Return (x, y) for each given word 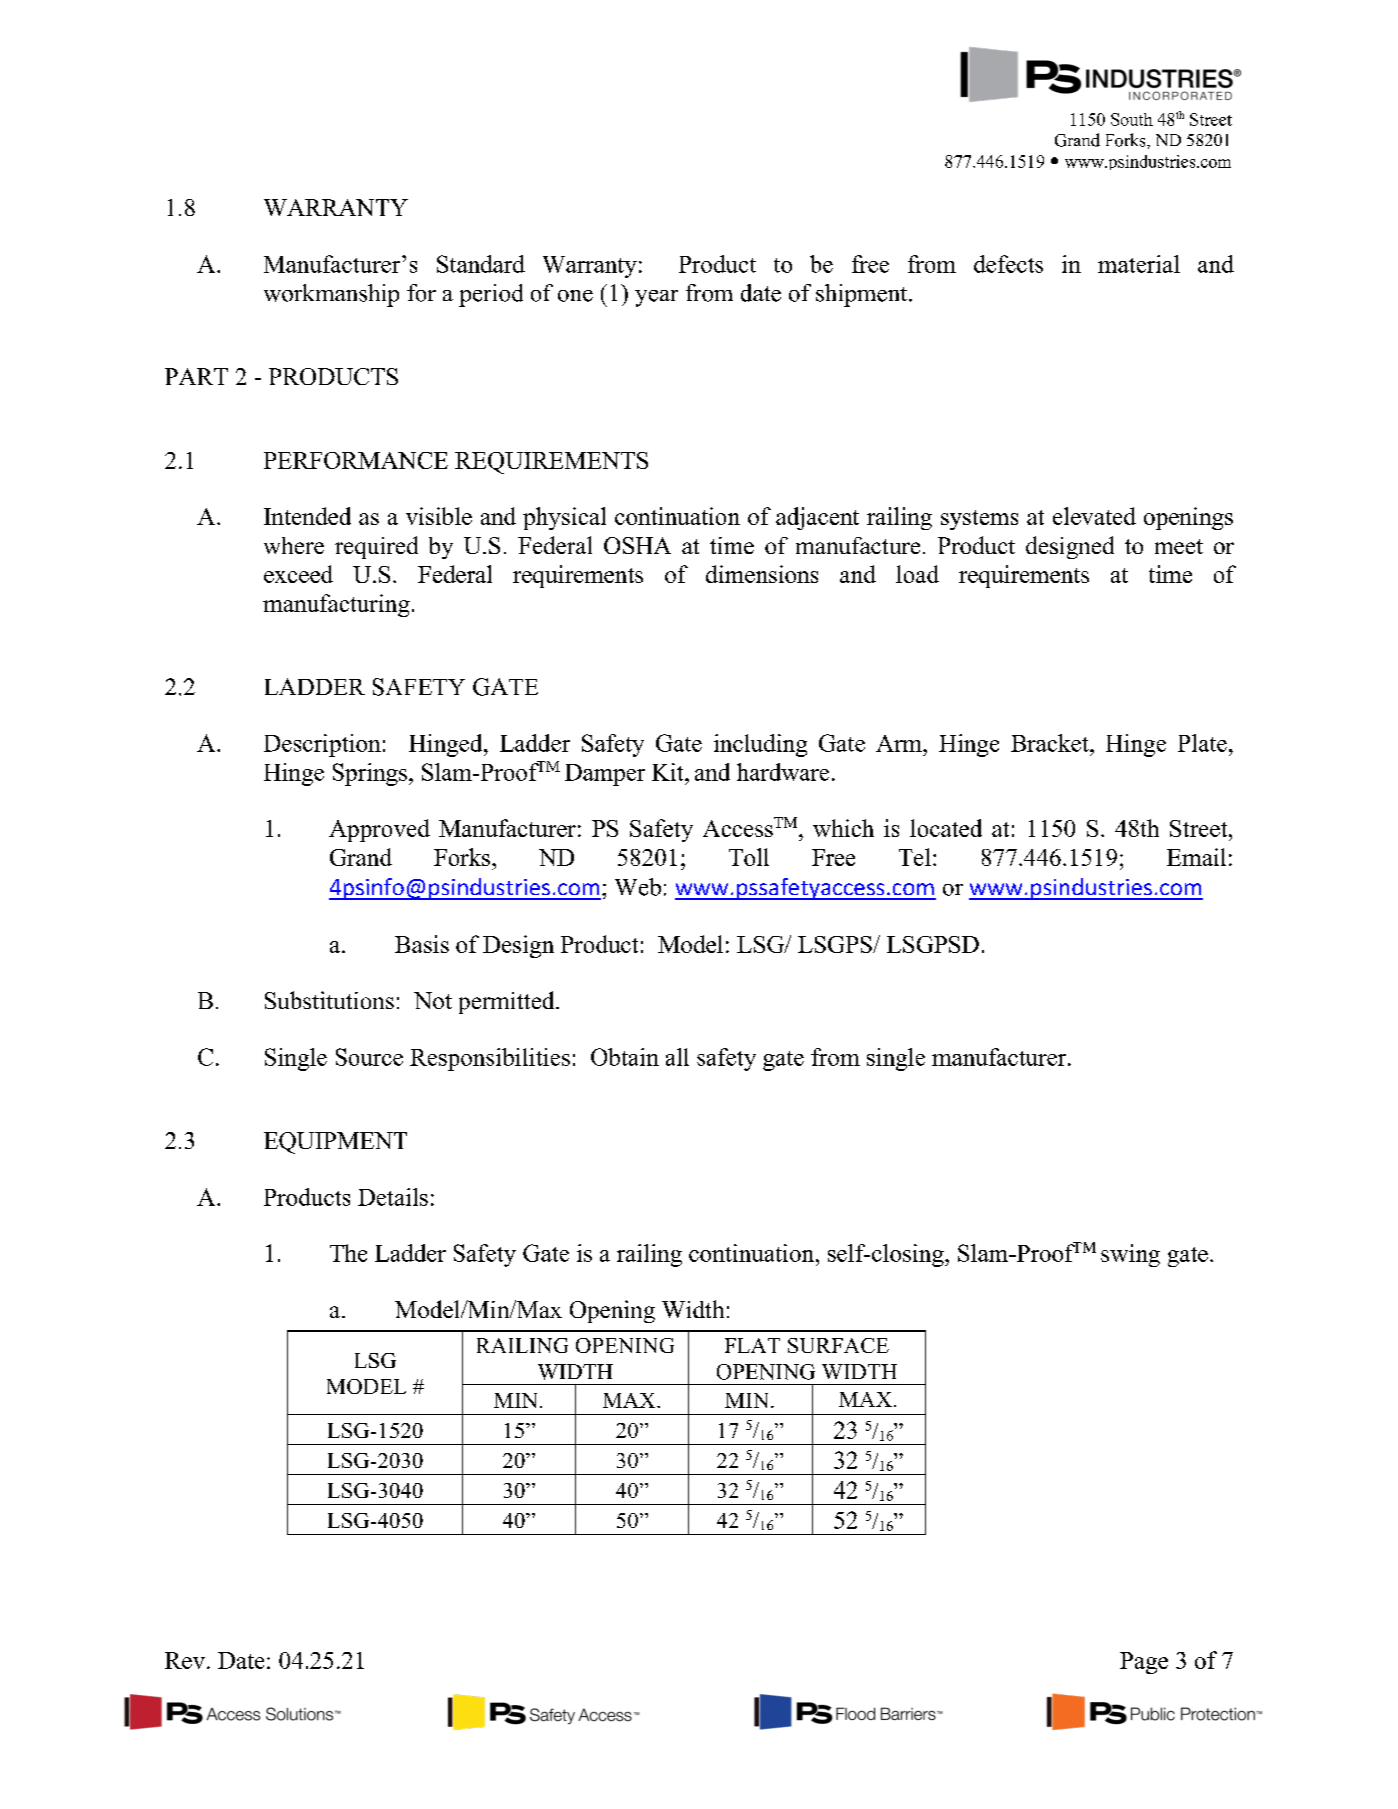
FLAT (752, 1345)
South (1132, 119)
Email (1196, 857)
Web (638, 887)
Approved (379, 830)
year (656, 298)
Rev (185, 1660)
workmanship (331, 295)
